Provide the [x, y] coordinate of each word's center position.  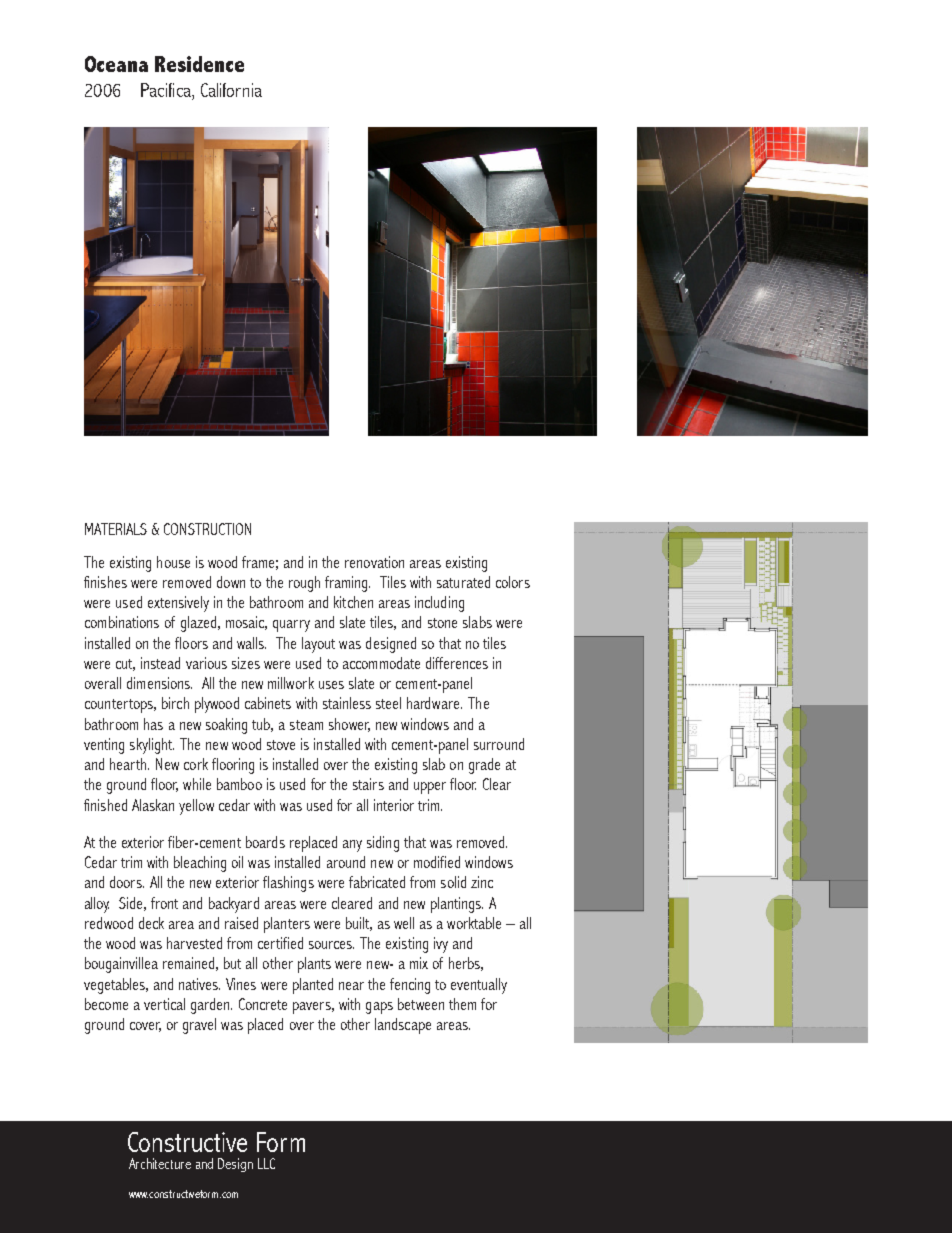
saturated [463, 582]
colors [513, 582]
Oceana [116, 64]
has [153, 724]
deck [151, 923]
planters [287, 925]
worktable [474, 923]
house [173, 562]
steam [306, 725]
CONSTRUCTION [207, 529]
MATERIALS [116, 529]
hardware [434, 703]
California [231, 90]
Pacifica [167, 91]
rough [304, 584]
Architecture [160, 1163]
